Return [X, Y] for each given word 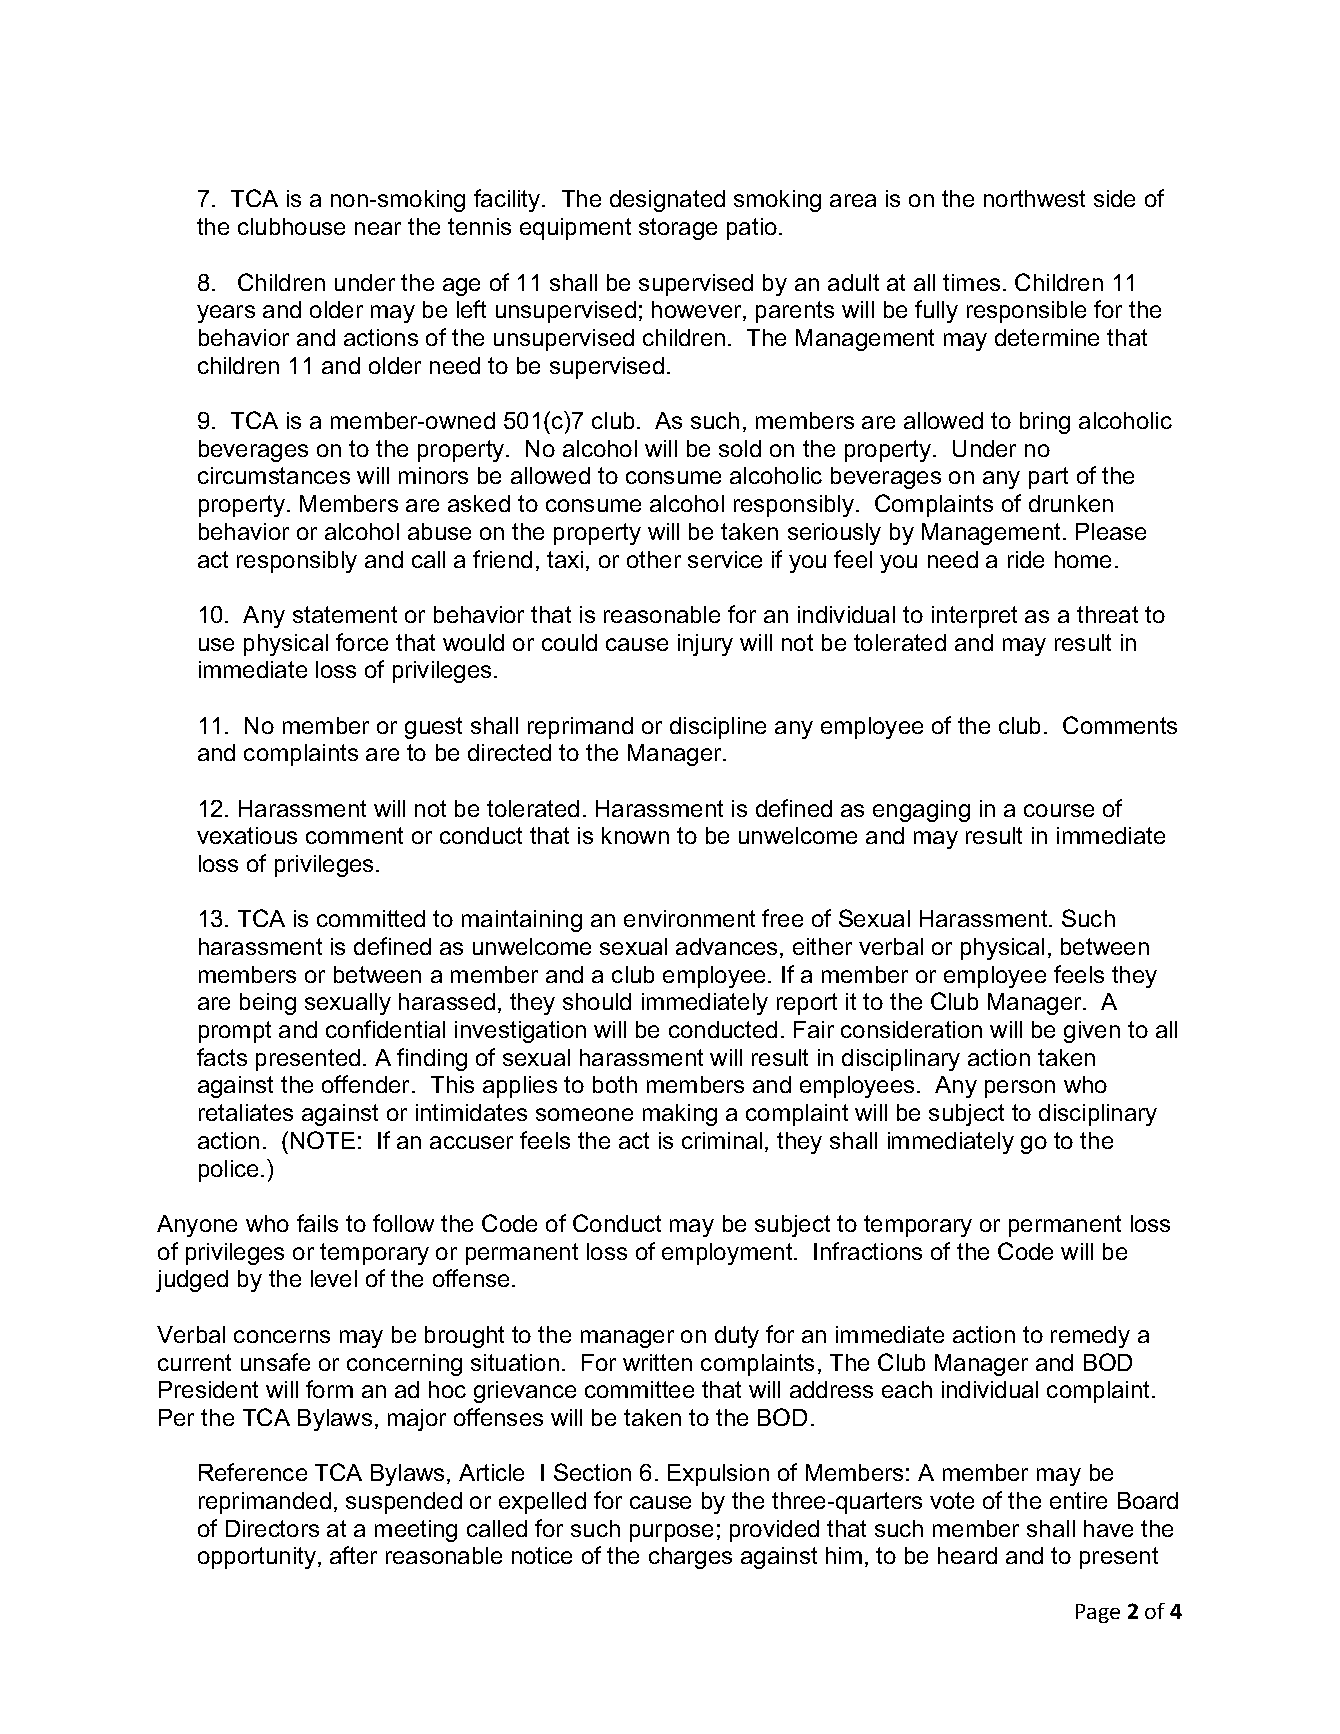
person [1020, 1089]
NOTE [323, 1140]
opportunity [258, 1558]
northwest [1034, 198]
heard [967, 1555]
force [362, 642]
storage [678, 229]
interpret [974, 617]
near [378, 228]
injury [705, 645]
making [680, 1115]
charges [690, 1558]
